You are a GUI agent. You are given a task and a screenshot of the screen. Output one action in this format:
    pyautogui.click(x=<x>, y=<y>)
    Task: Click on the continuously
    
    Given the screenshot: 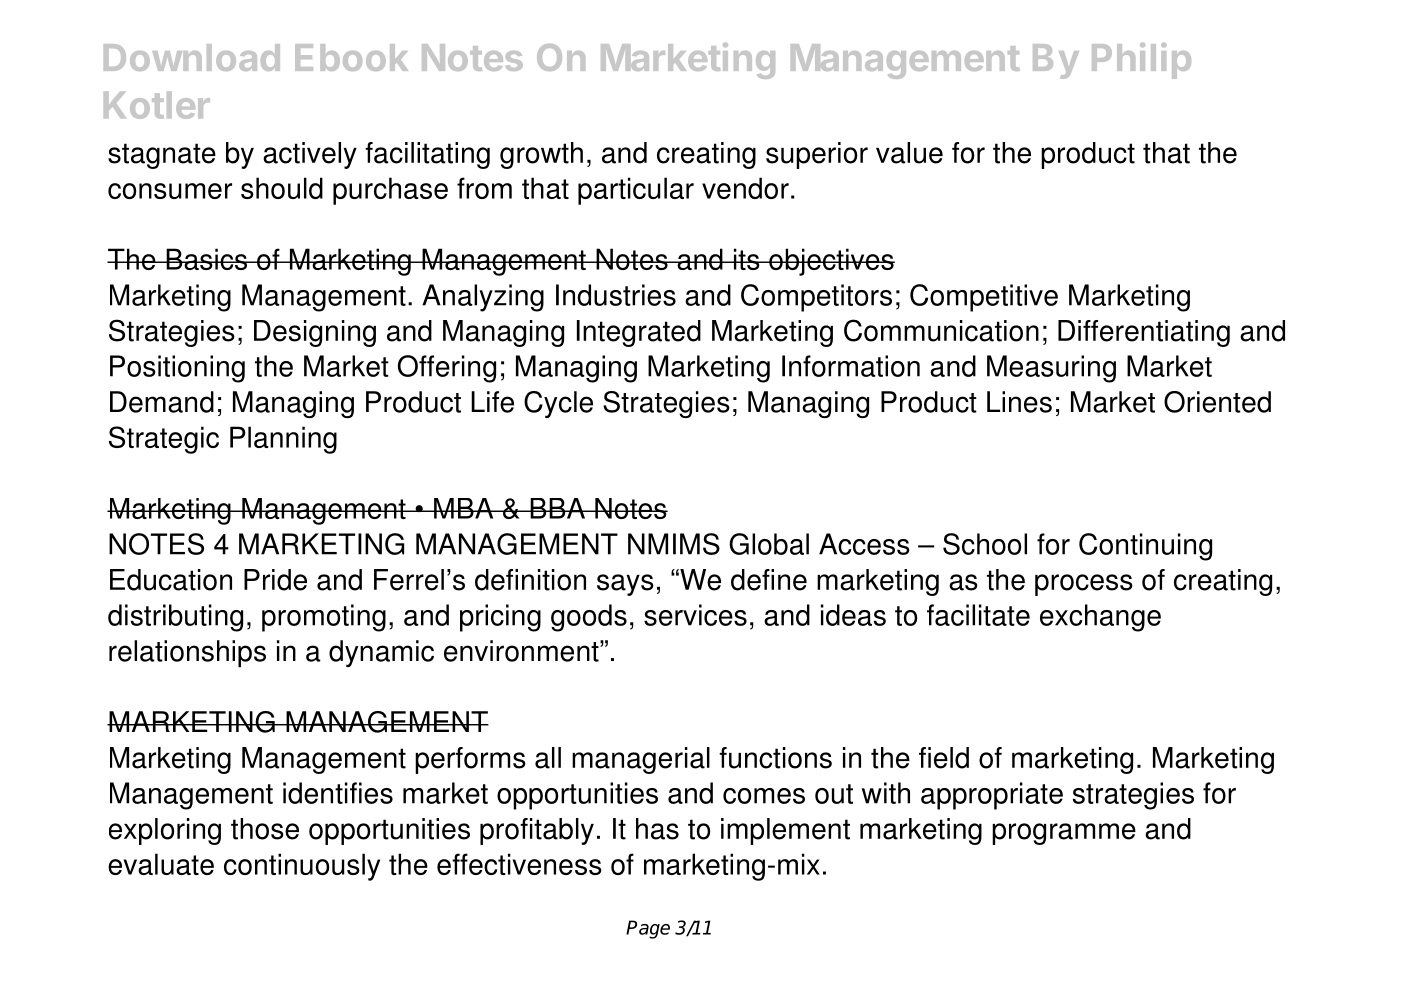 What is the action you would take?
    pyautogui.click(x=302, y=867)
